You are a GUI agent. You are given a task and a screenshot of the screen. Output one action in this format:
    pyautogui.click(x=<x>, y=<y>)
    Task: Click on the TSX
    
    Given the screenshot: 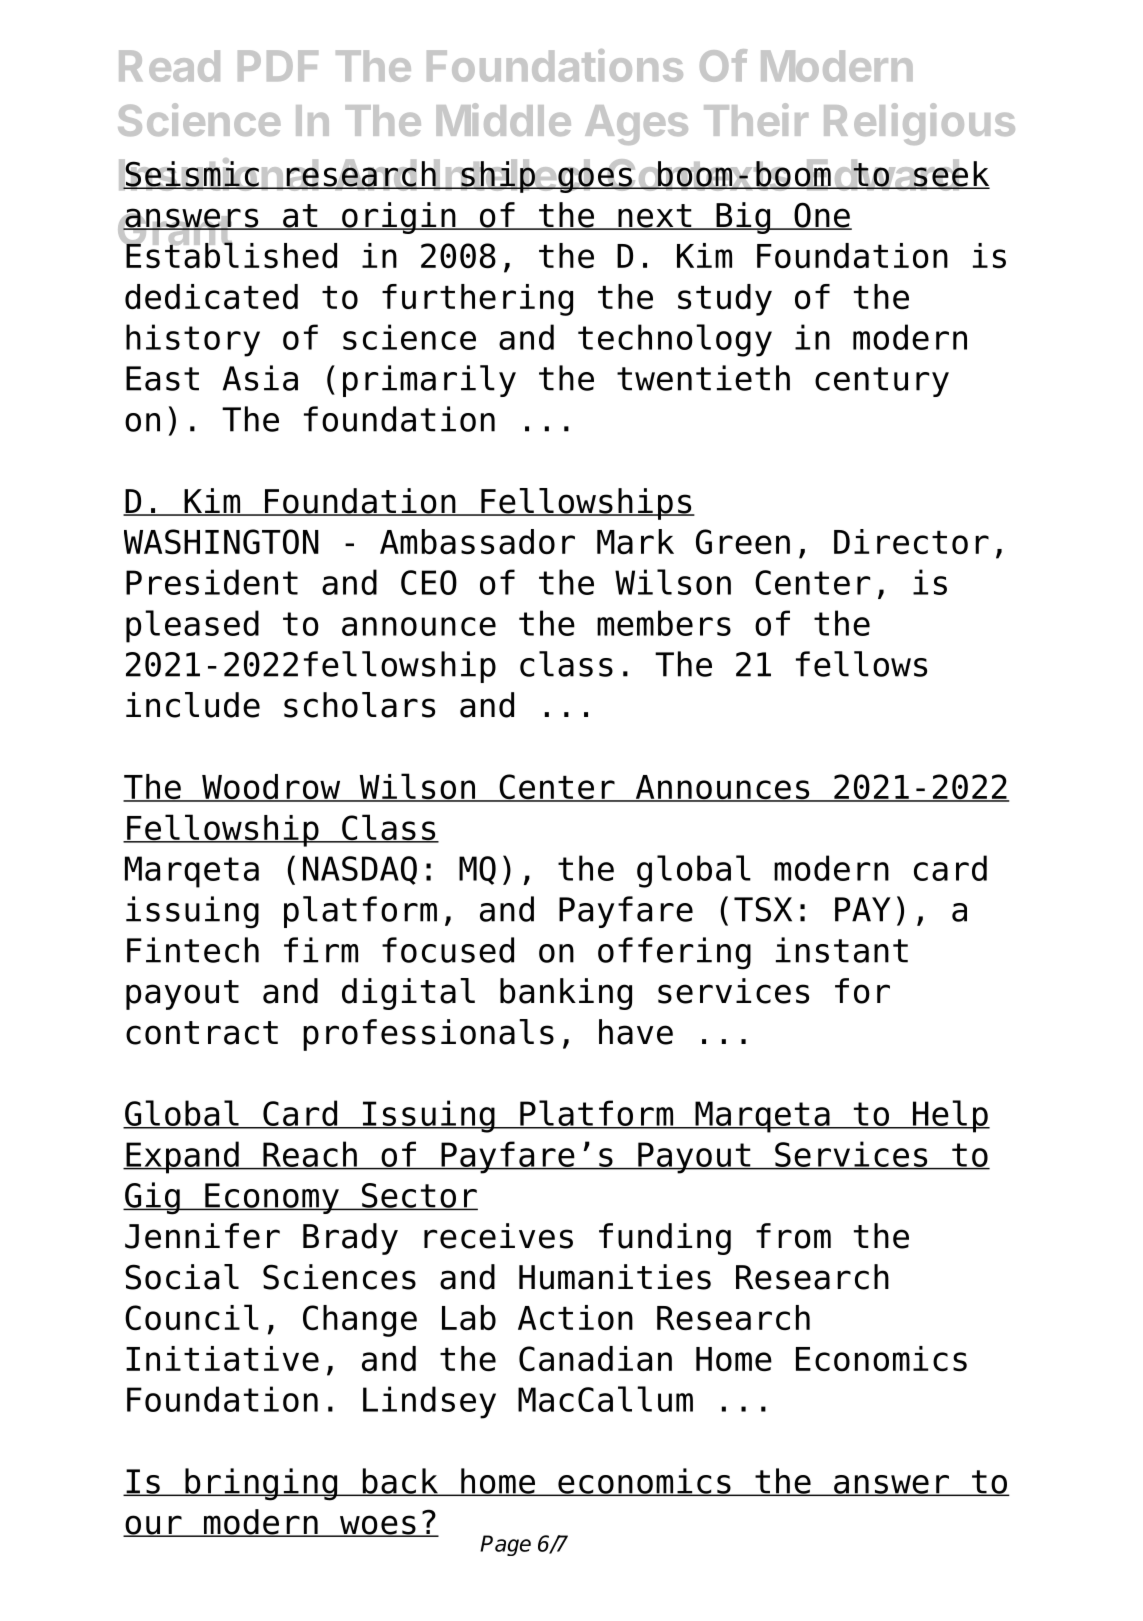 What is the action you would take?
    pyautogui.click(x=763, y=909)
